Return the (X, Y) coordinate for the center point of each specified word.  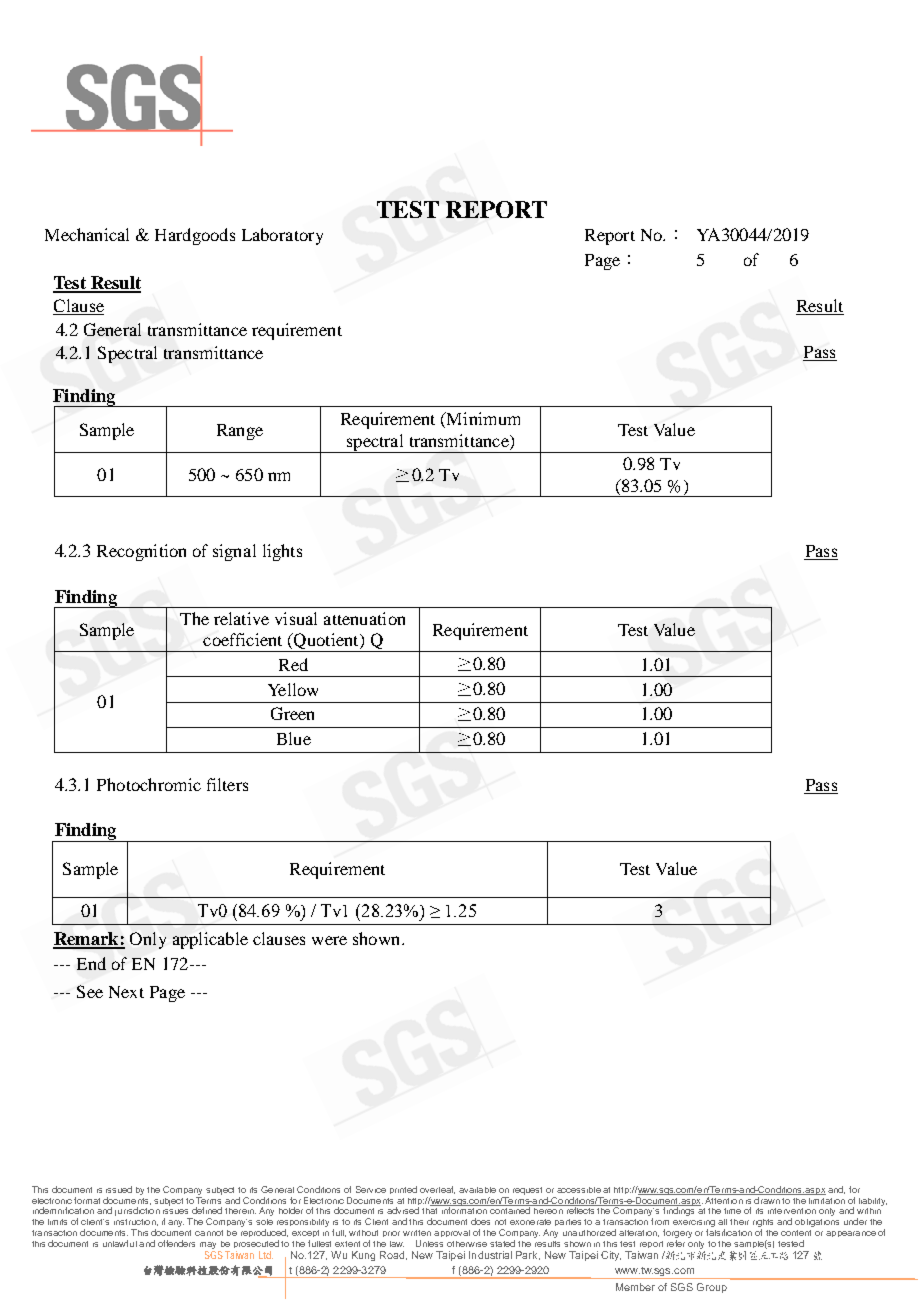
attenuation (364, 618)
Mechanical (87, 234)
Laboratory (282, 236)
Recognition (141, 552)
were (329, 940)
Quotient (326, 642)
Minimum (482, 418)
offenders (176, 1243)
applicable (210, 940)
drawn (767, 1199)
